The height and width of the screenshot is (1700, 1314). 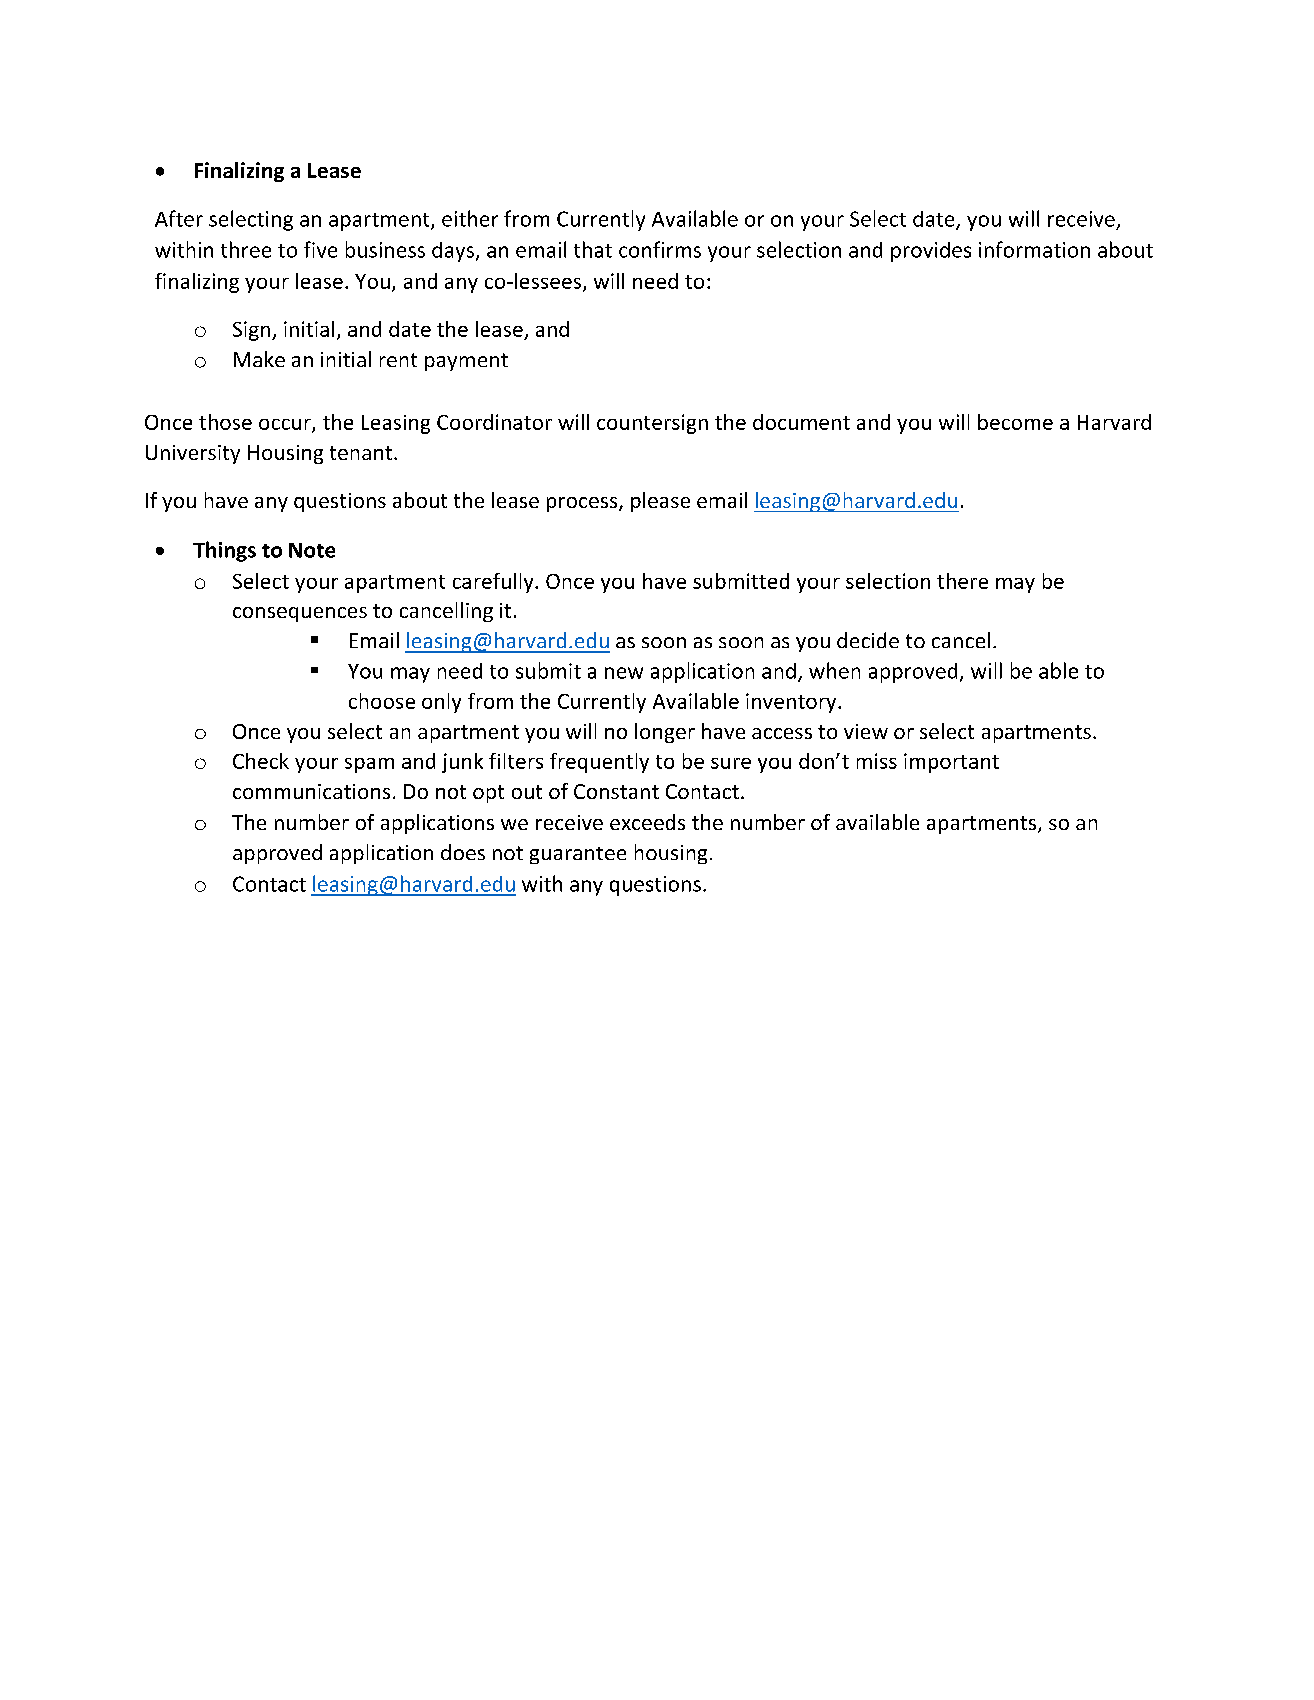 What do you see at coordinates (834, 670) in the screenshot?
I see `when` at bounding box center [834, 670].
